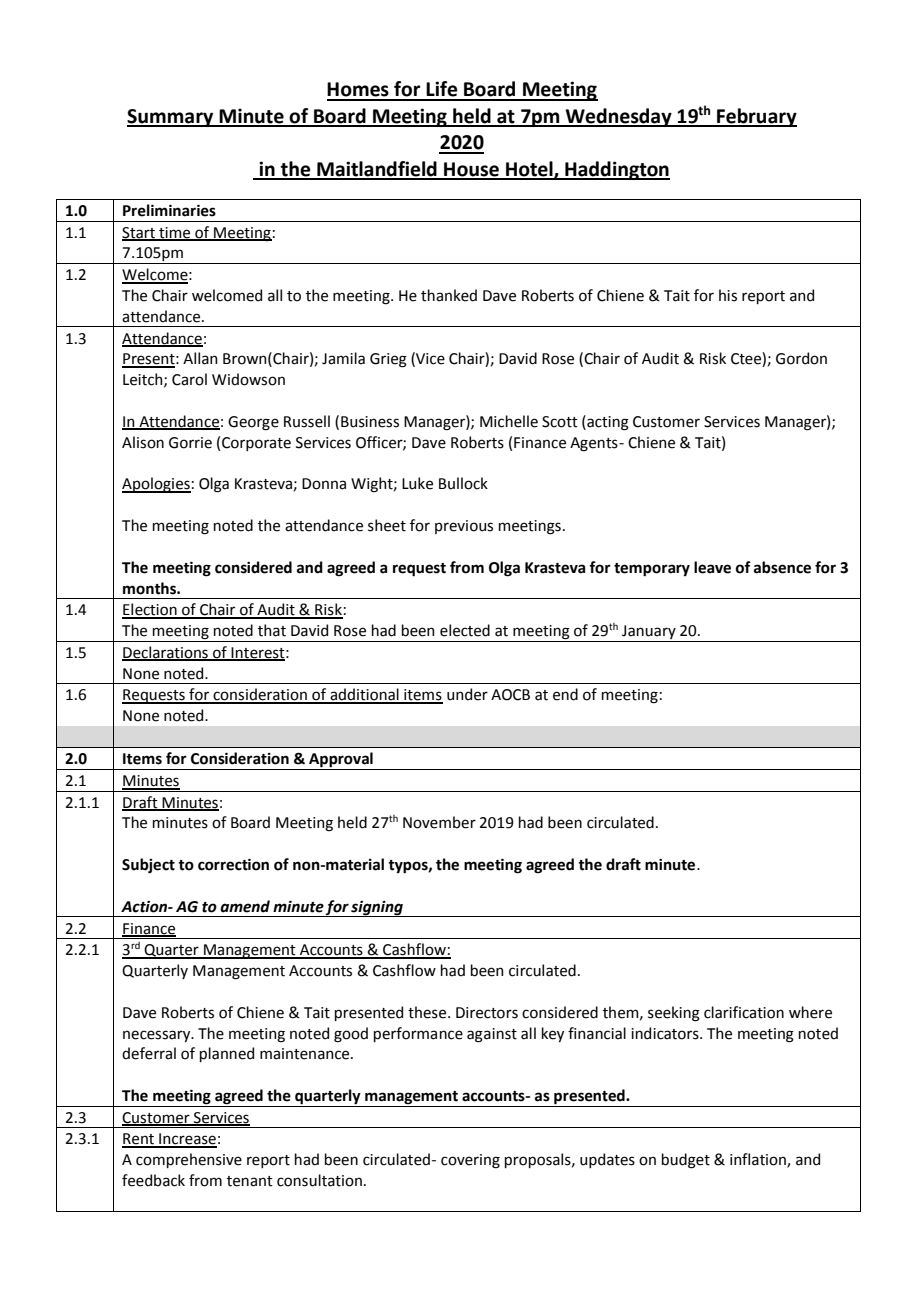 This screenshot has height=1307, width=924. What do you see at coordinates (256, 444) in the screenshot?
I see `Corporate` at bounding box center [256, 444].
